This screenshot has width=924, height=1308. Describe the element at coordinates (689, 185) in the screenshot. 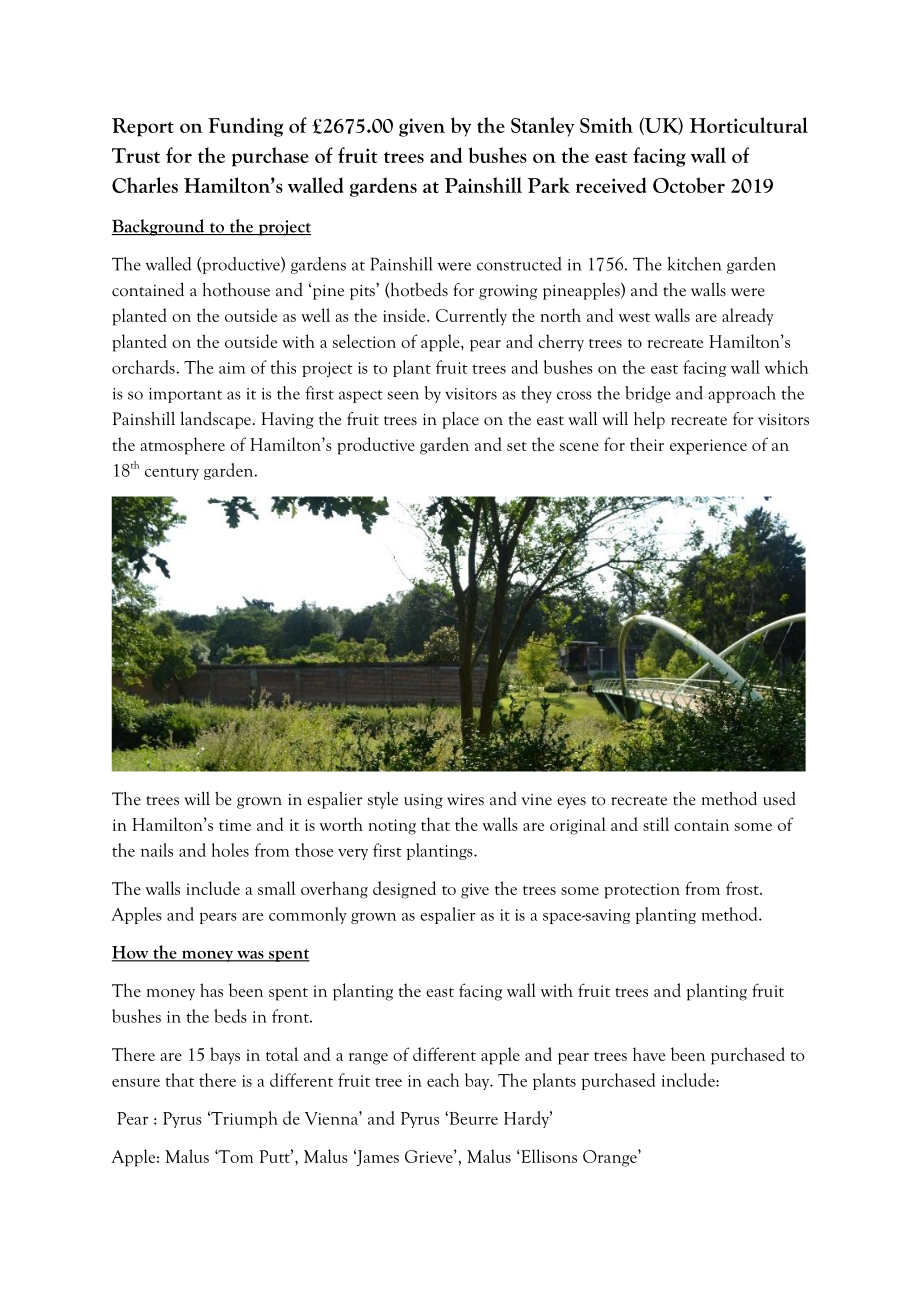

I see `October` at that location.
